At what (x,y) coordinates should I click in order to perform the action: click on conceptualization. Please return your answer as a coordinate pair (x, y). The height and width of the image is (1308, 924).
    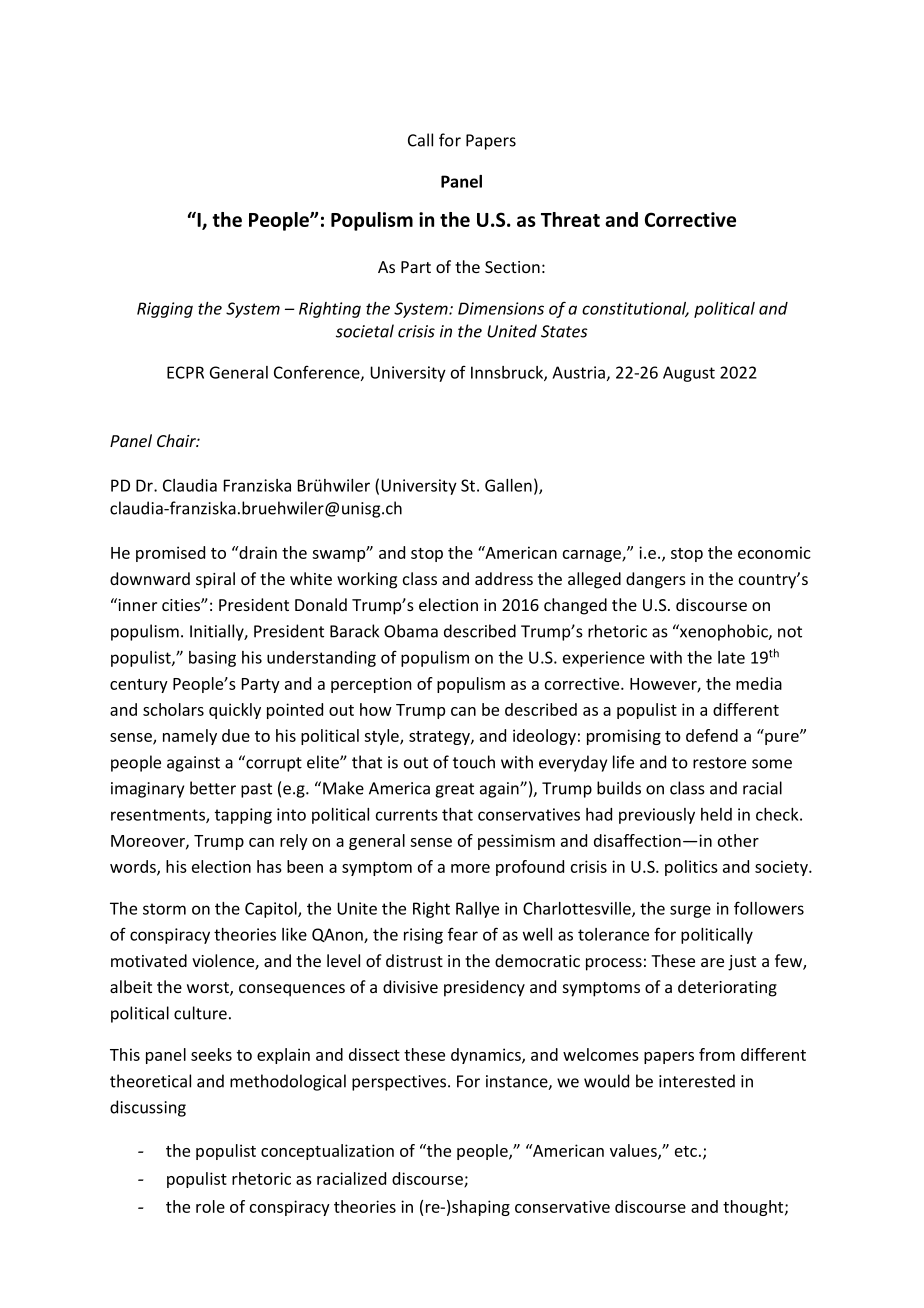
    Looking at the image, I should click on (327, 1152).
